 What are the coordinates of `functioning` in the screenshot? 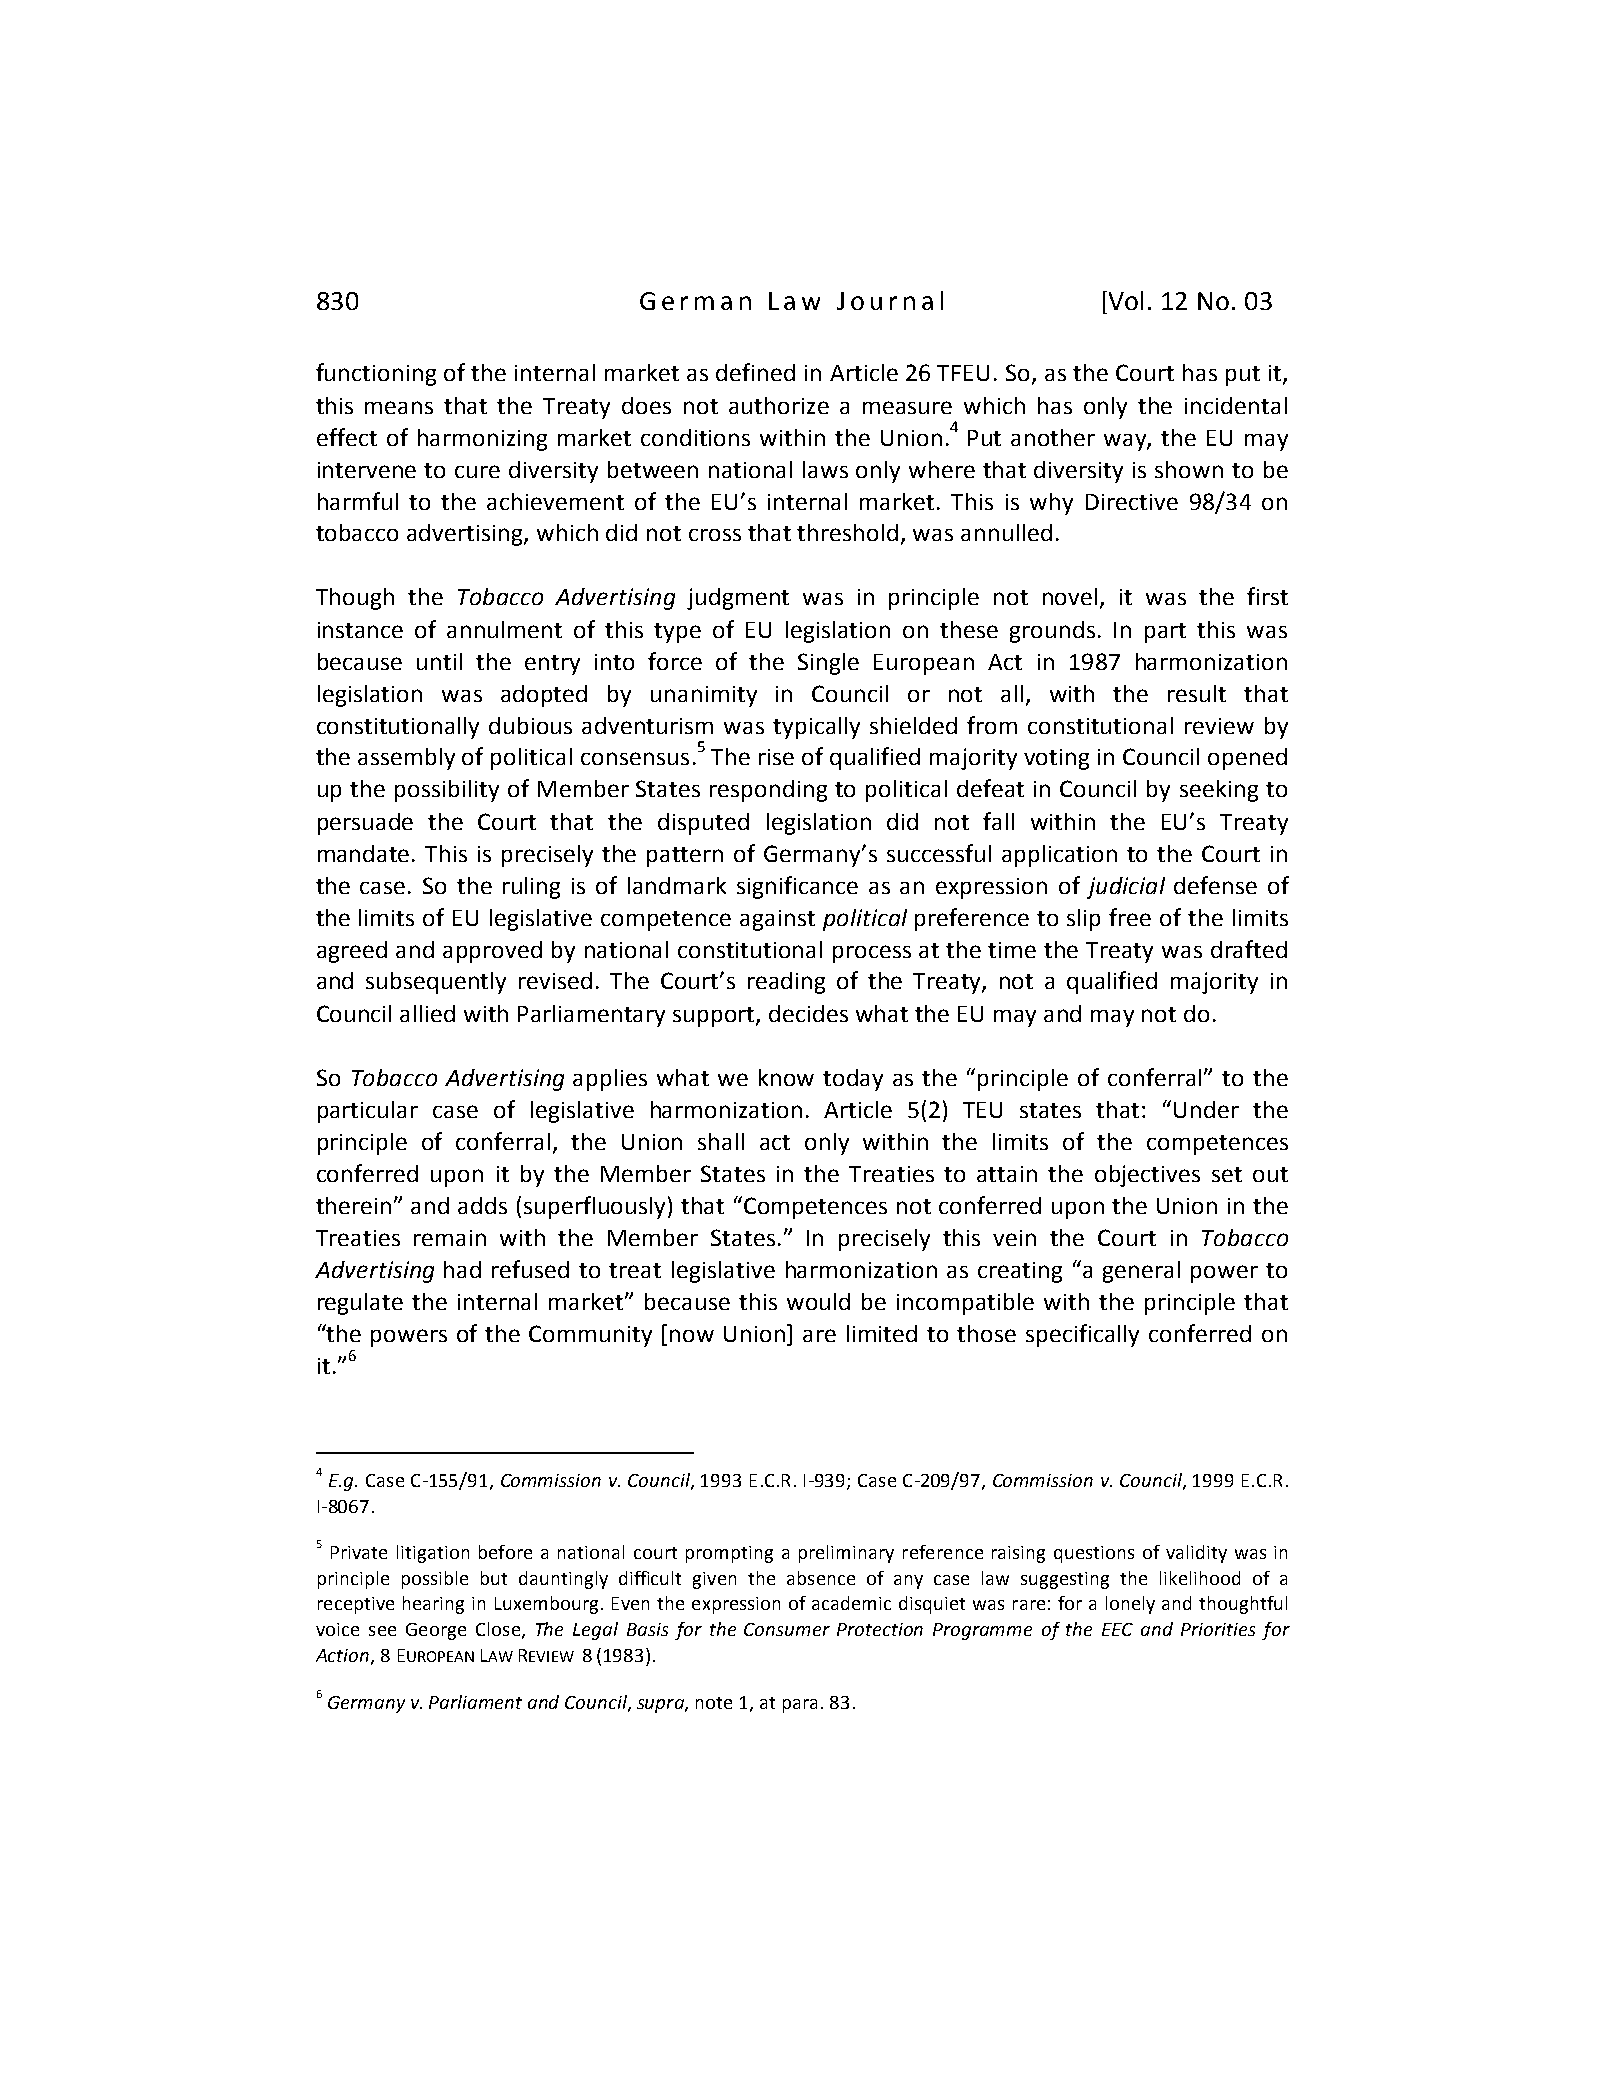 It's located at (376, 374).
